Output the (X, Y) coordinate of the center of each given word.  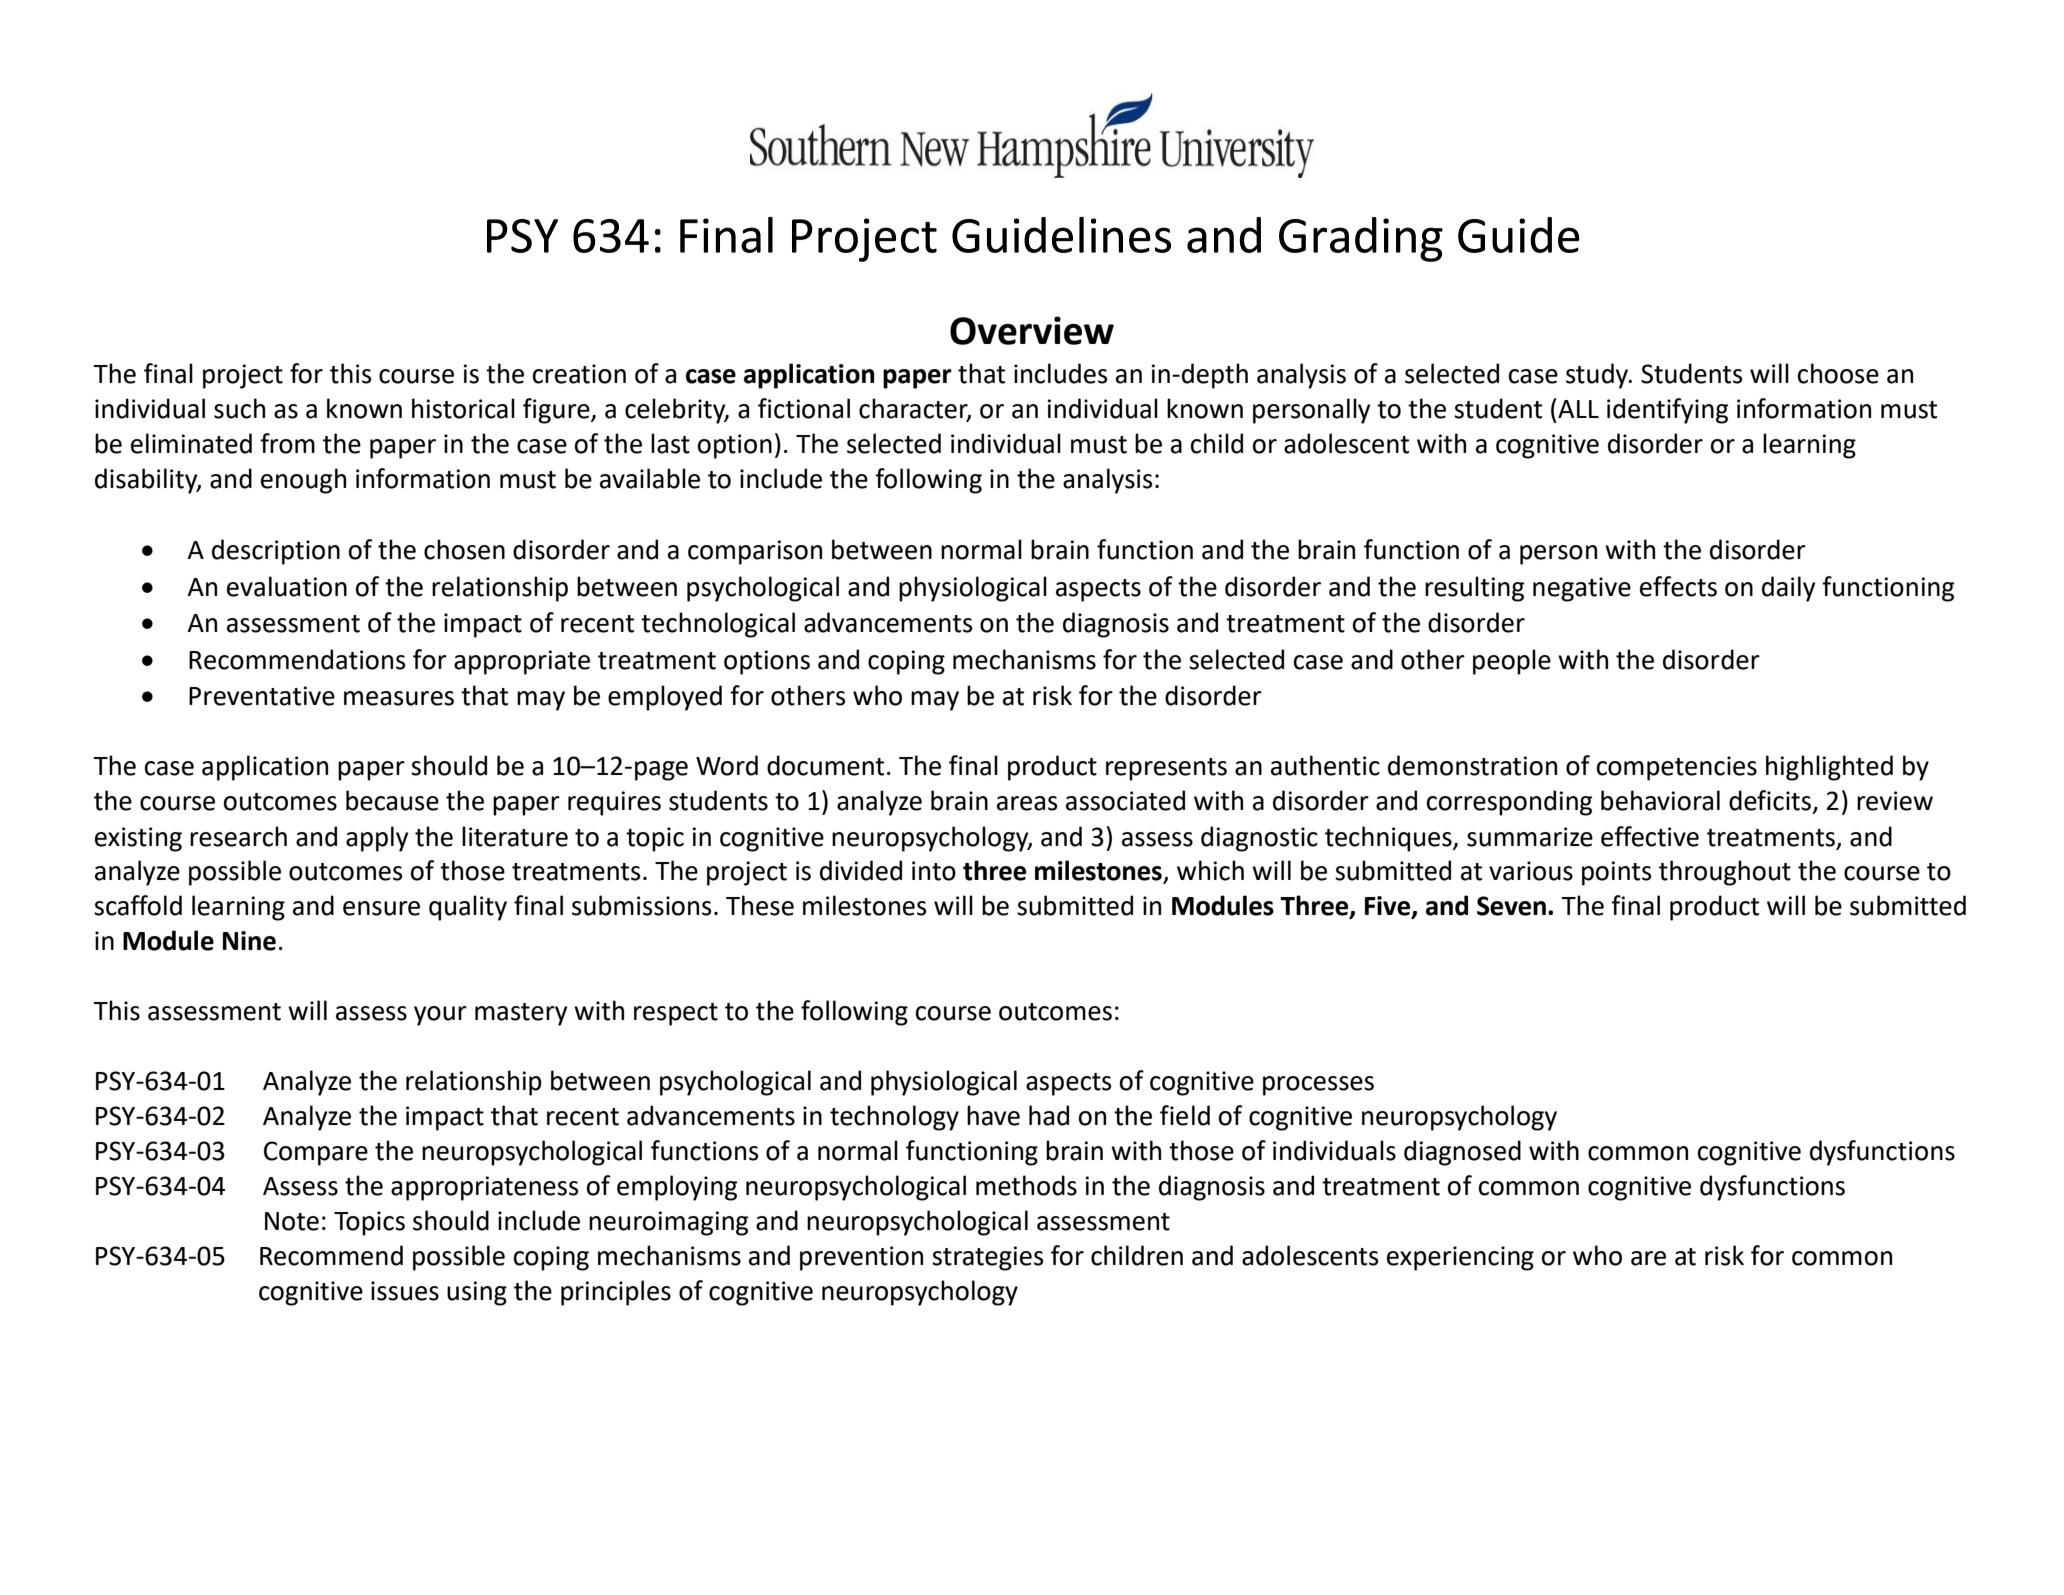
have (993, 1115)
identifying (1667, 411)
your (440, 1016)
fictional (804, 408)
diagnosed (1462, 1153)
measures (399, 698)
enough (303, 481)
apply (377, 839)
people (1512, 662)
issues (405, 1291)
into (934, 871)
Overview (1032, 330)
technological (718, 625)
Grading (1361, 239)
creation (579, 374)
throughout (1725, 873)
